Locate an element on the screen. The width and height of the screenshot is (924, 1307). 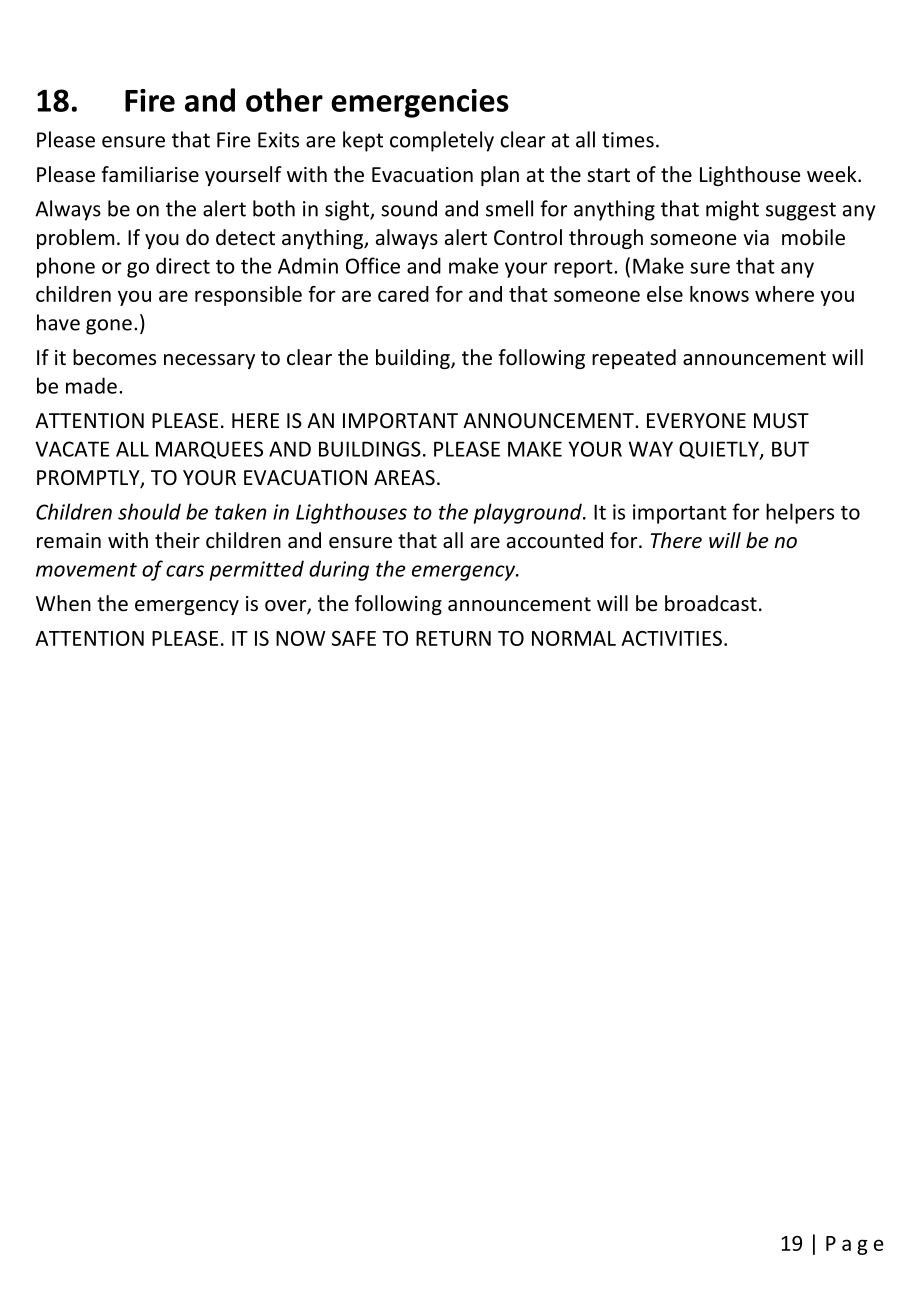
emergencies is located at coordinates (420, 103).
